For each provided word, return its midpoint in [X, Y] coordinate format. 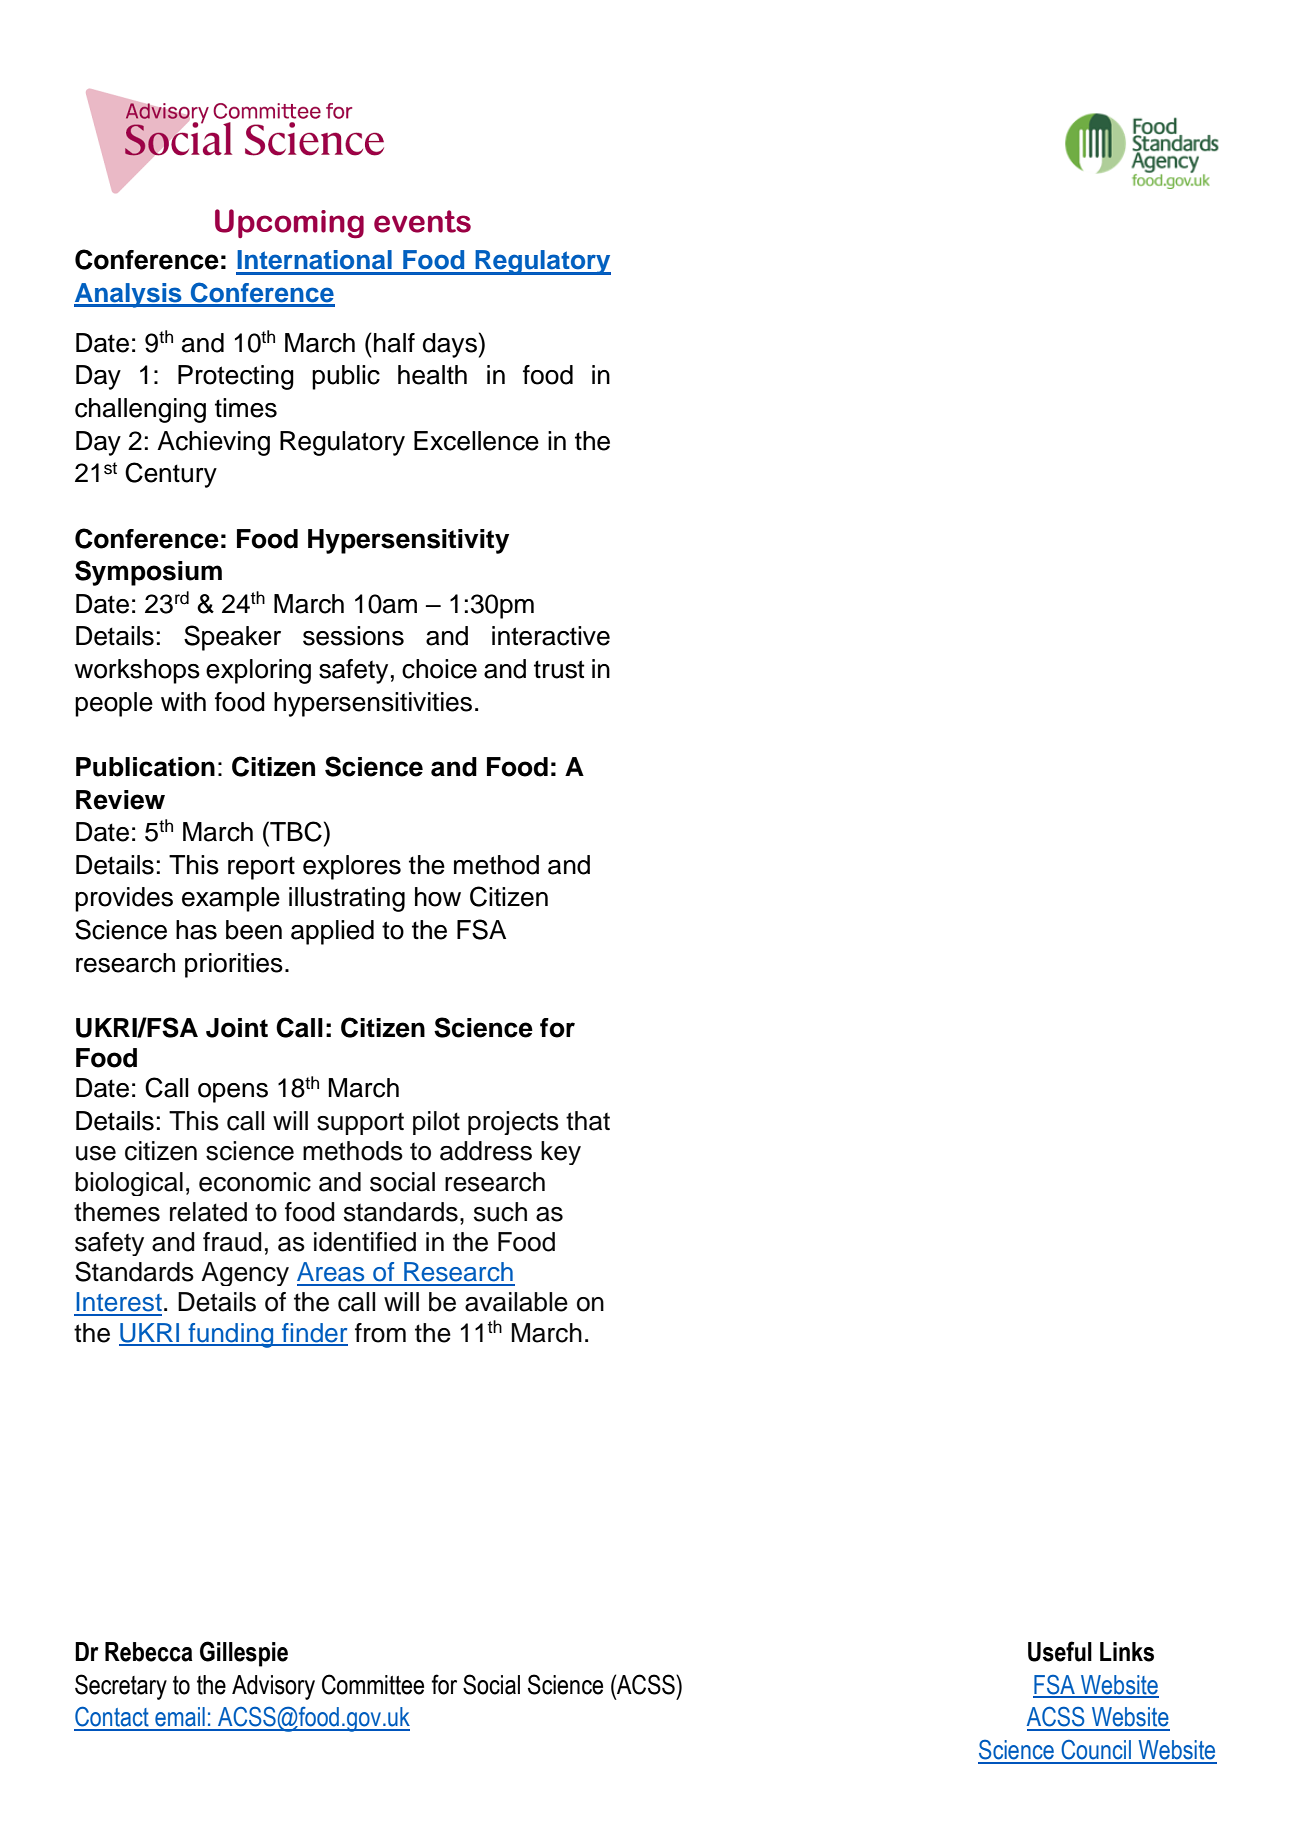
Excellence [476, 441]
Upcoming [289, 224]
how [438, 897]
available [516, 1302]
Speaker [232, 638]
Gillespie [244, 1654]
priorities [234, 965]
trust [559, 669]
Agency [245, 1274]
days [450, 345]
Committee [373, 1684]
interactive [551, 636]
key [561, 1153]
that [588, 1121]
